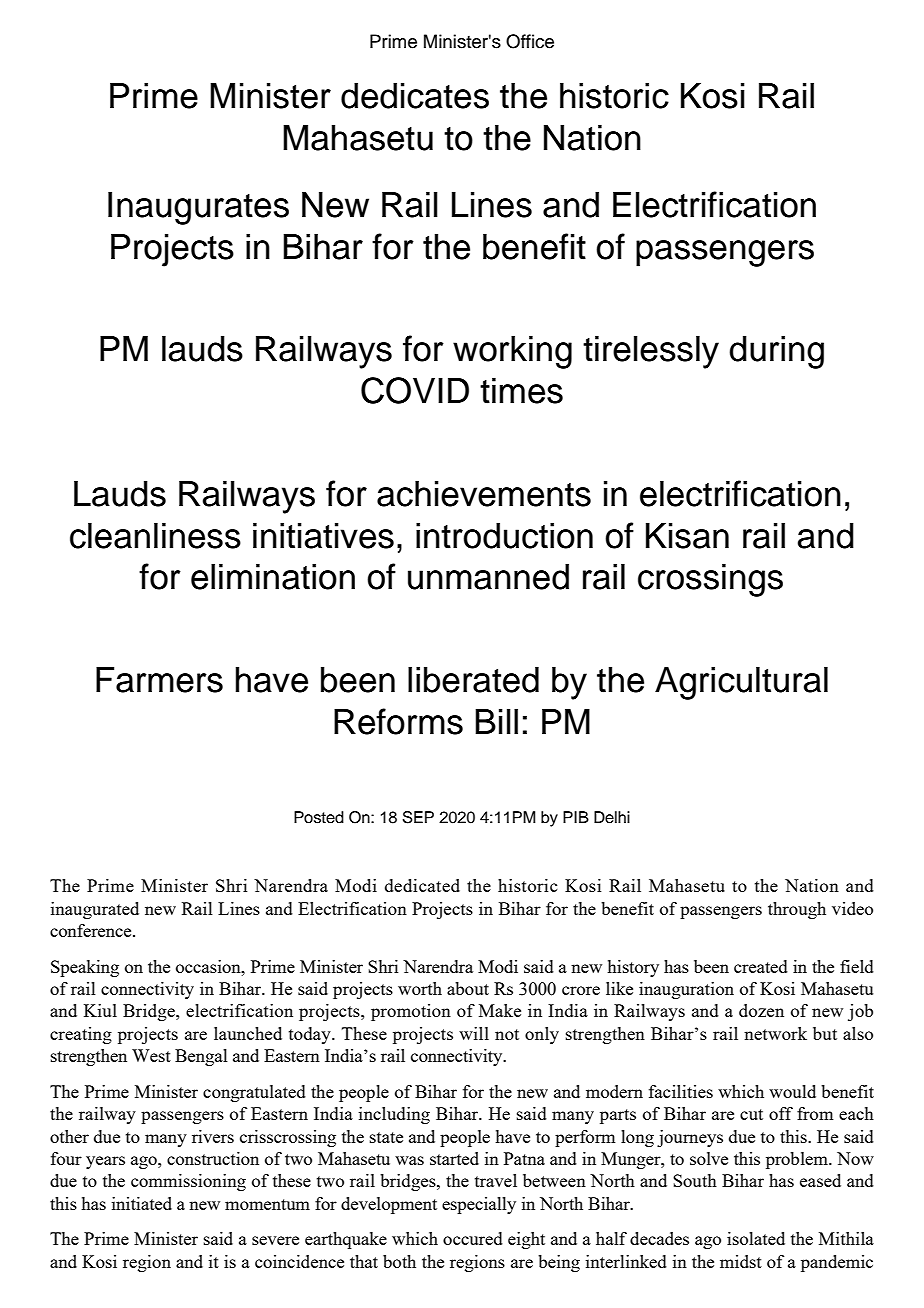  Describe the element at coordinates (159, 680) in the screenshot. I see `Farmers` at that location.
